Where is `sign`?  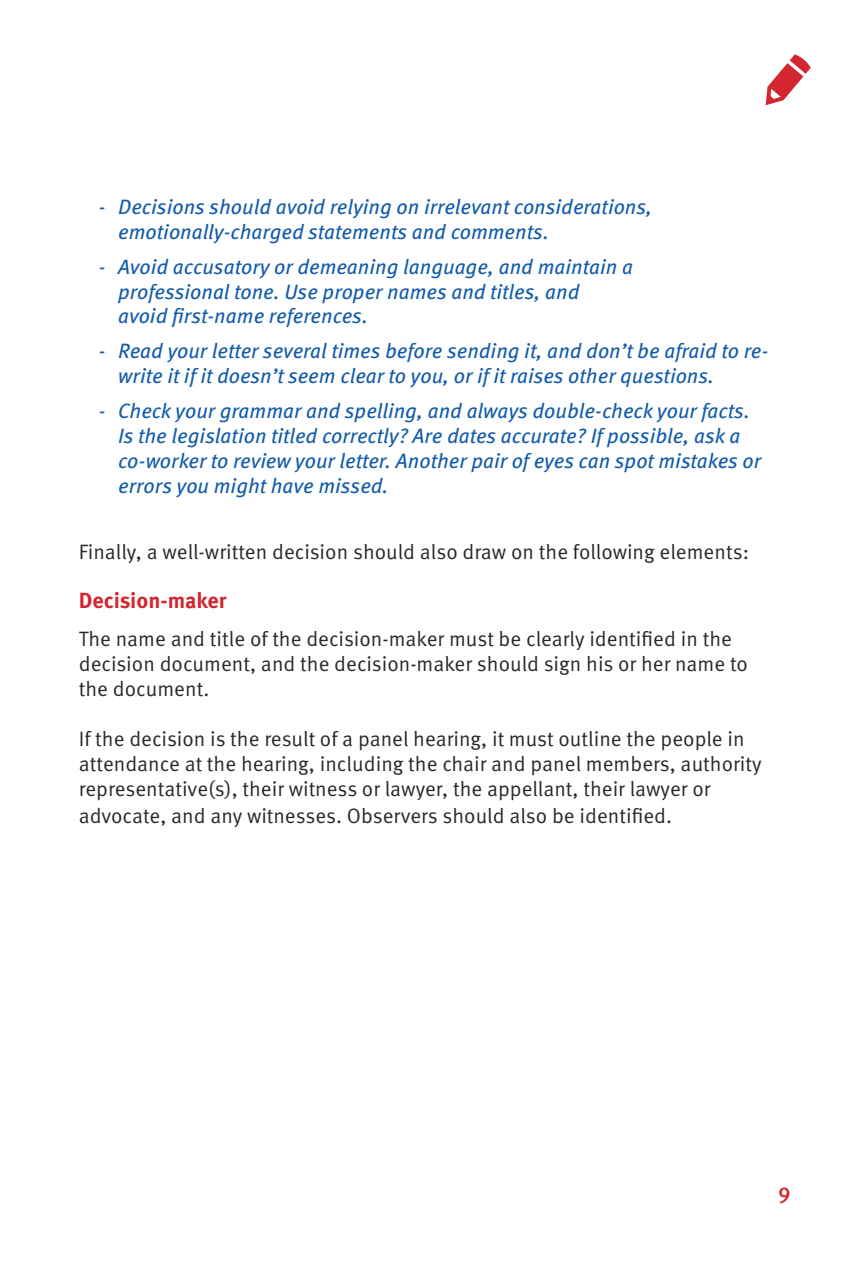 sign is located at coordinates (562, 665).
